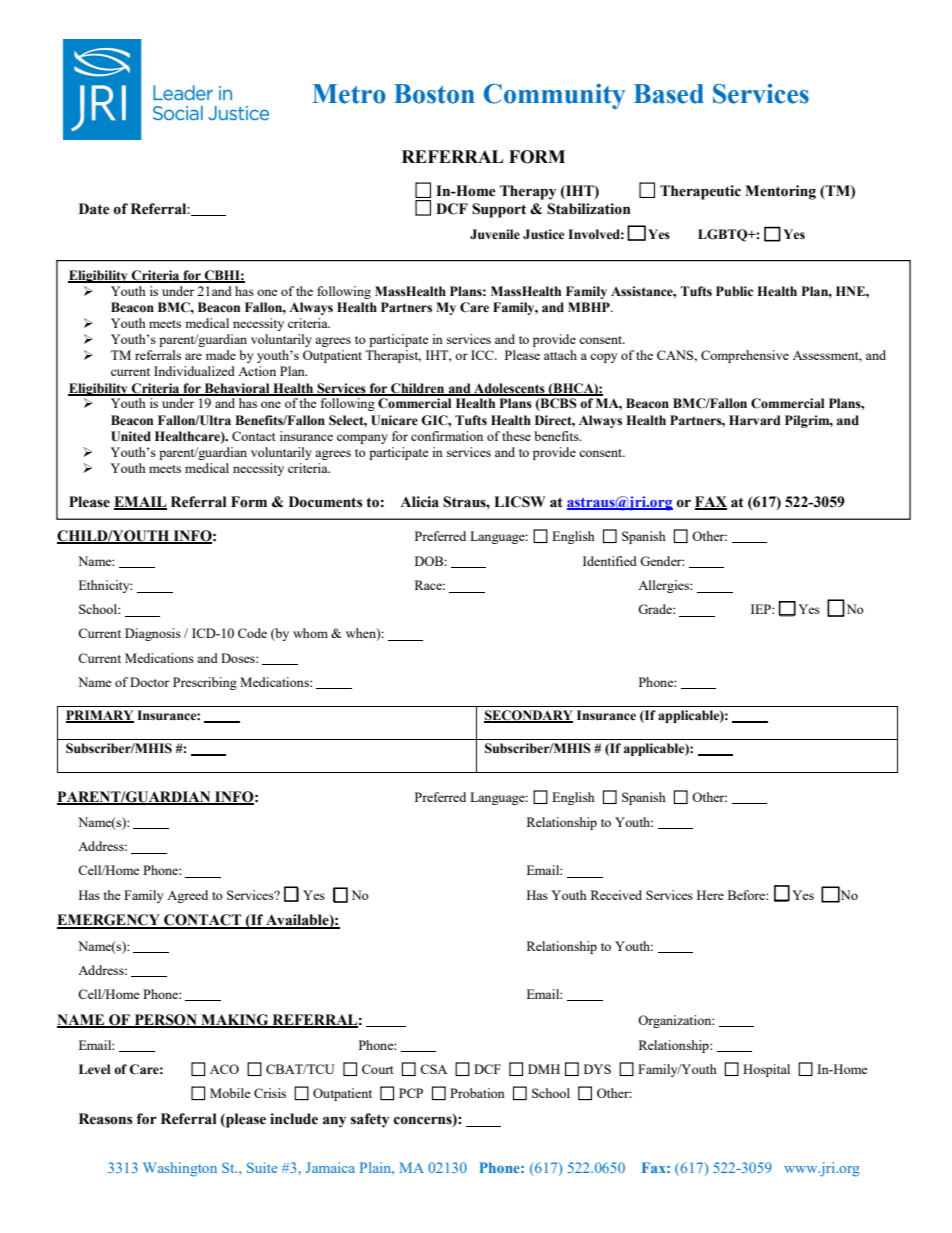 The width and height of the image is (952, 1233). What do you see at coordinates (411, 1093) in the image?
I see `PCP` at bounding box center [411, 1093].
